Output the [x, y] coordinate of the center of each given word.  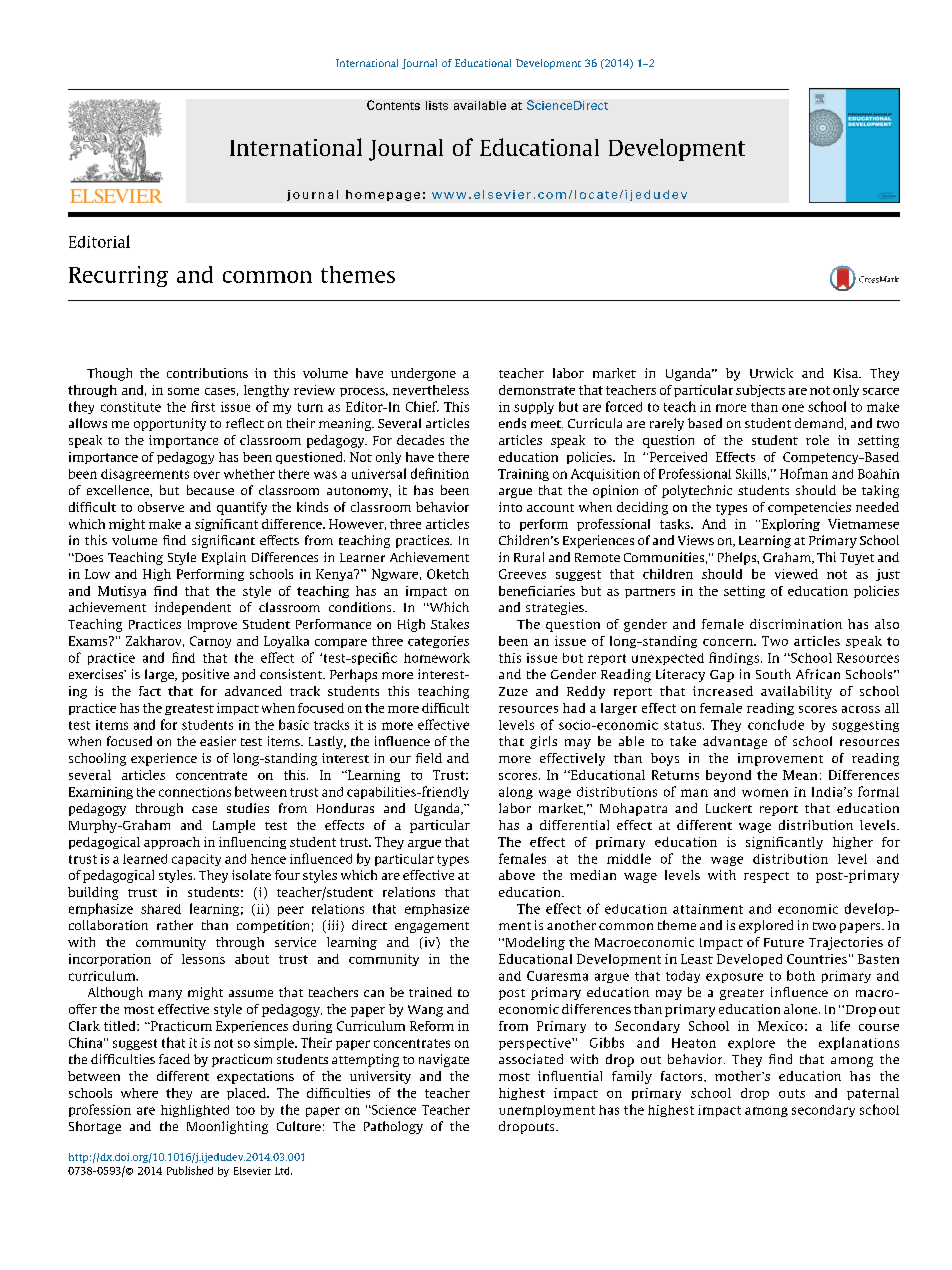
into [510, 507]
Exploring [789, 525]
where [139, 1093]
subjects [760, 391]
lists [437, 105]
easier [218, 741]
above [517, 875]
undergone [423, 374]
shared [161, 909]
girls [543, 742]
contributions [207, 373]
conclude [776, 724]
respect [766, 877]
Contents [393, 105]
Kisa [847, 373]
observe [161, 507]
